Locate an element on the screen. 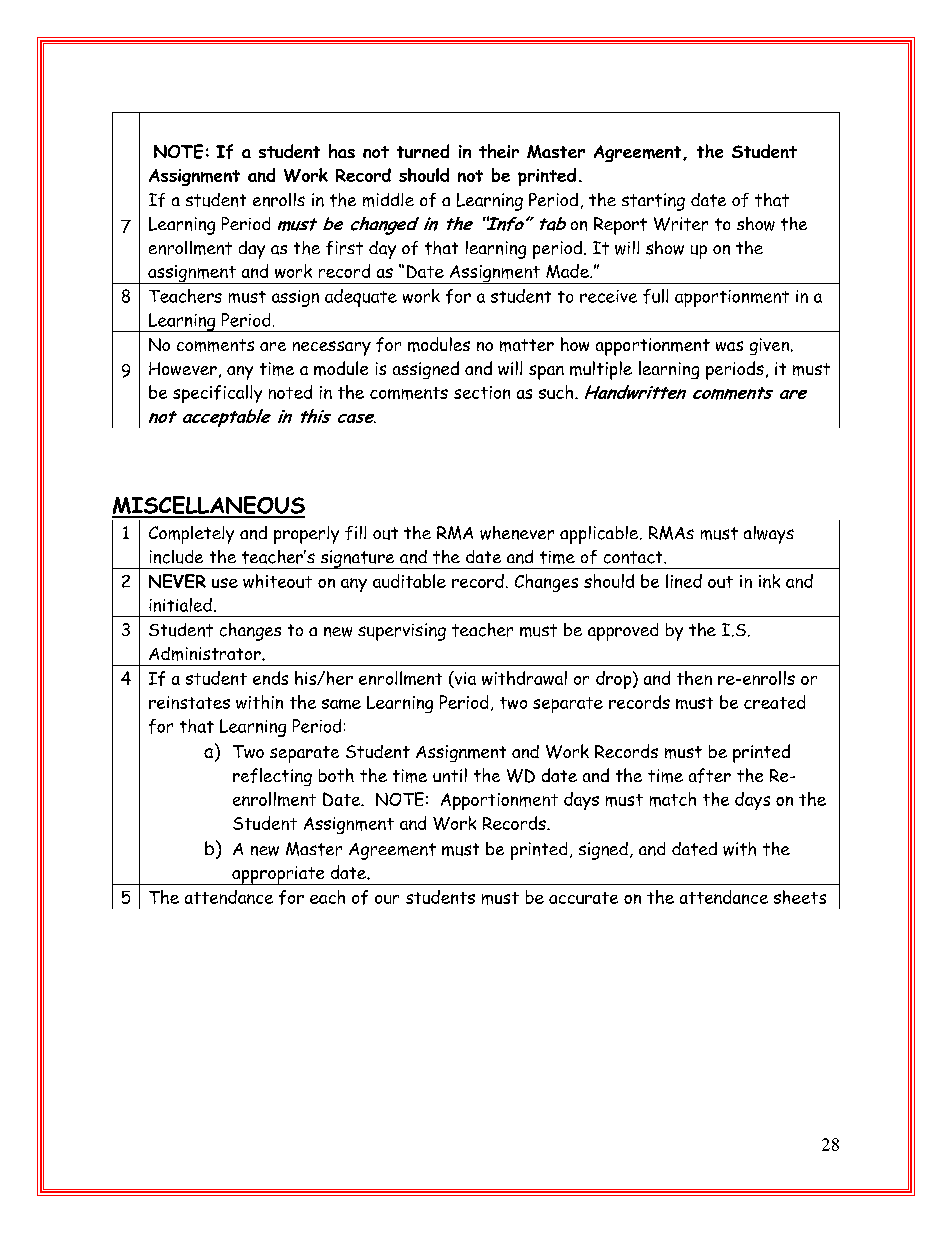 The height and width of the screenshot is (1233, 952). always is located at coordinates (769, 535).
